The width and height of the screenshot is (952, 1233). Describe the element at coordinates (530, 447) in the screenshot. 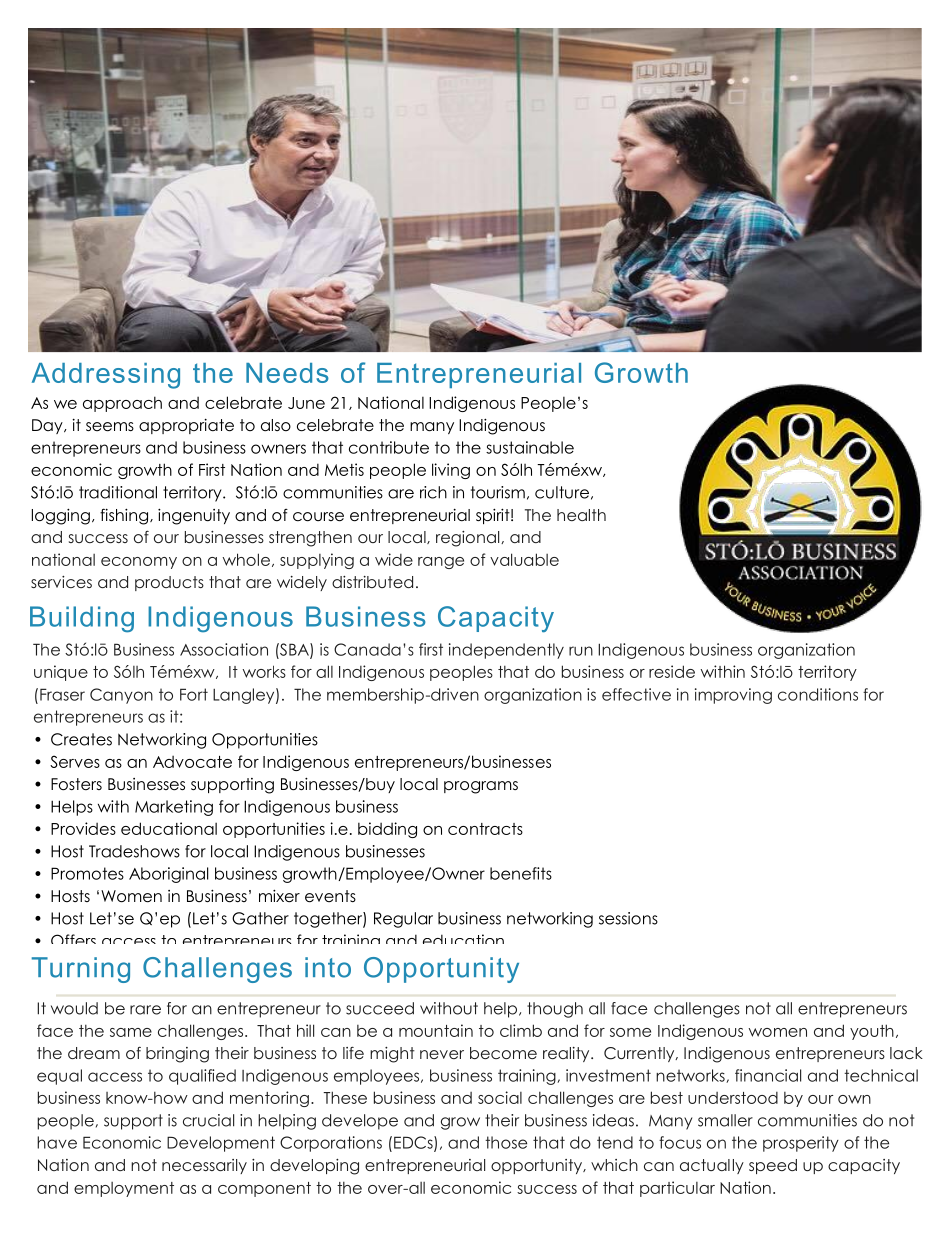

I see `sustainable` at that location.
